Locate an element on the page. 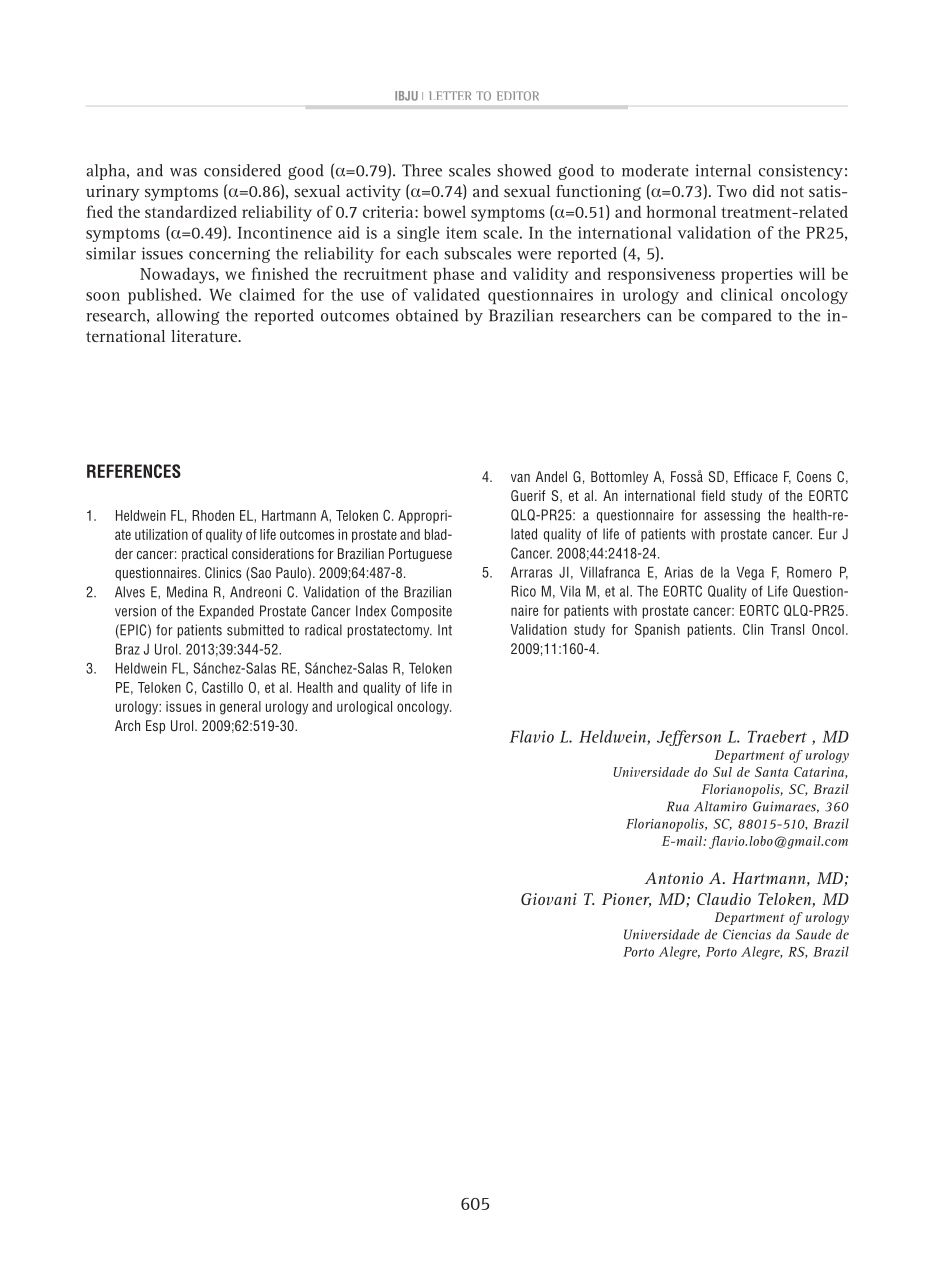 Image resolution: width=952 pixels, height=1273 pixels. general is located at coordinates (240, 708).
